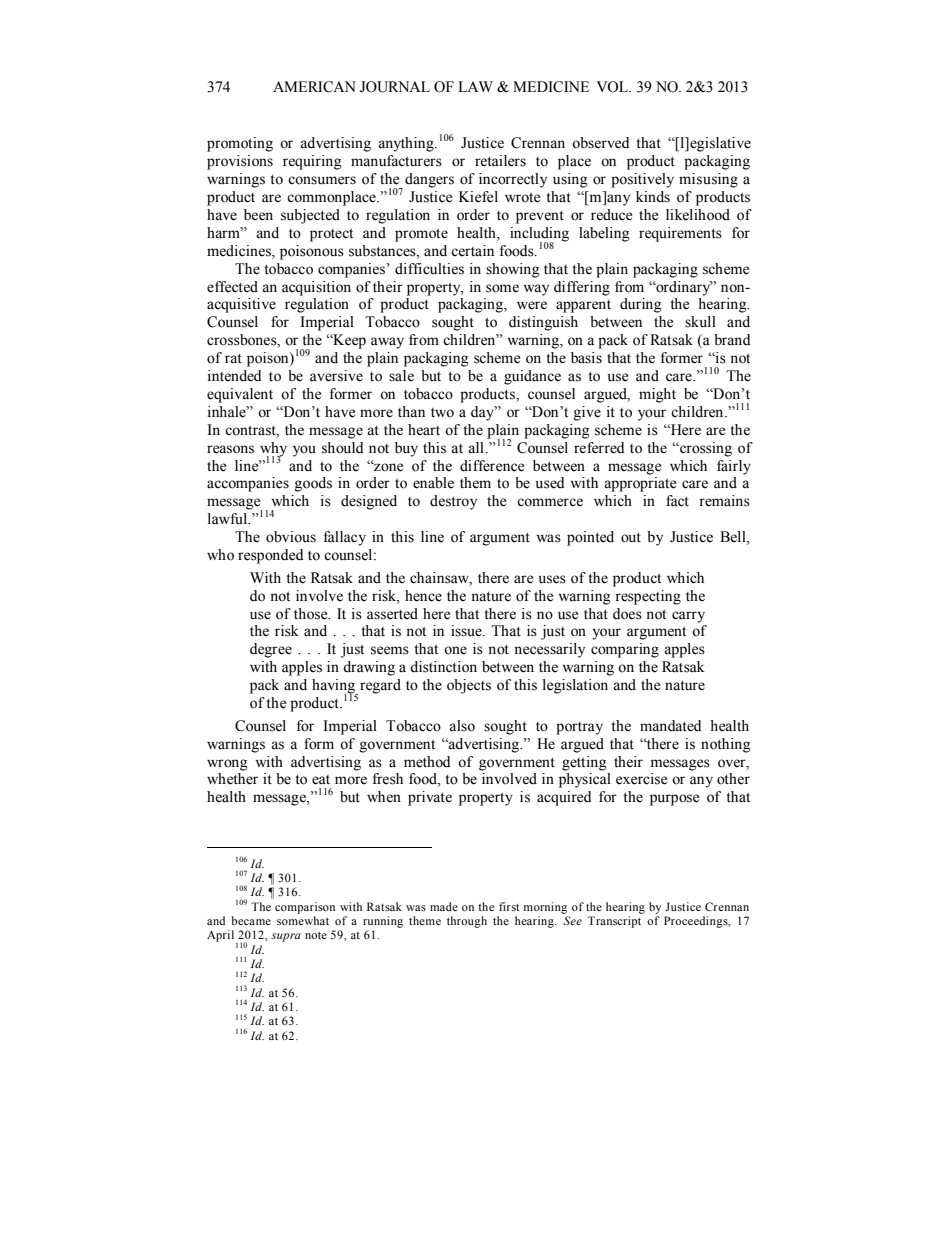 The height and width of the screenshot is (1233, 952). What do you see at coordinates (500, 161) in the screenshot?
I see `retailers` at bounding box center [500, 161].
